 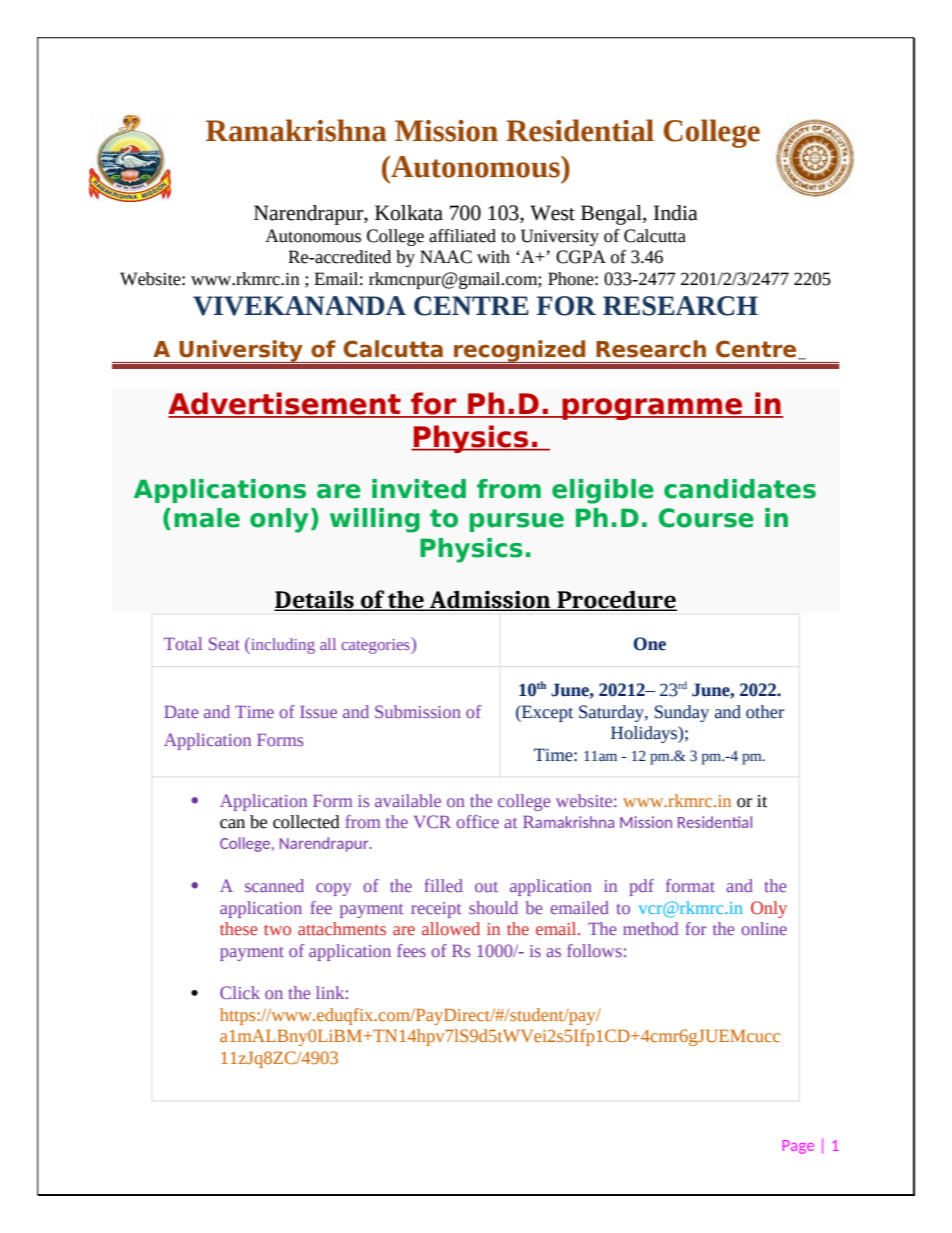 What do you see at coordinates (676, 213) in the screenshot?
I see `India` at bounding box center [676, 213].
